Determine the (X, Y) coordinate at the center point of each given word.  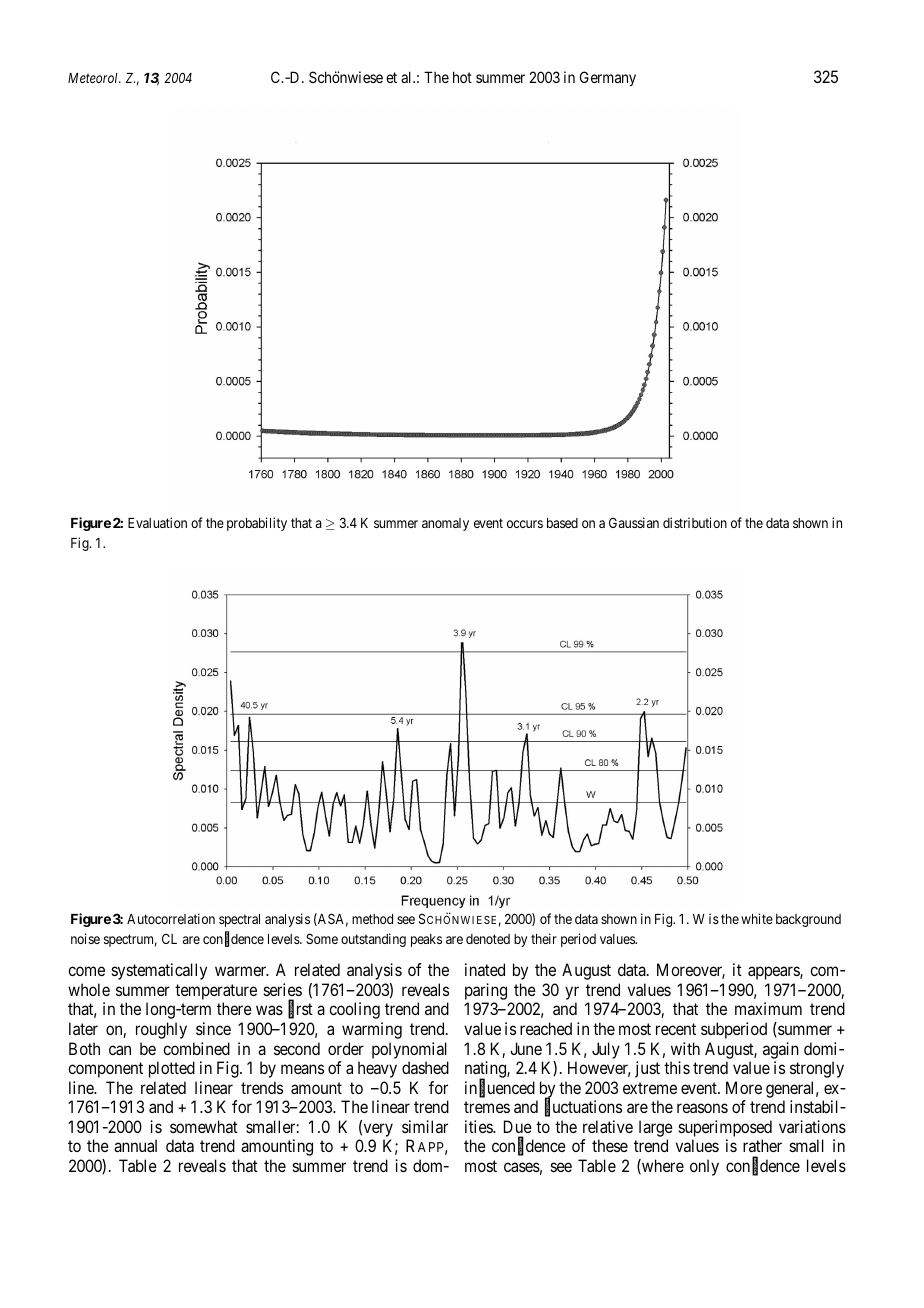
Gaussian (634, 522)
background (808, 920)
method (372, 919)
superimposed (725, 1128)
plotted (172, 1069)
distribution (695, 522)
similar (425, 1126)
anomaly (445, 524)
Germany (608, 78)
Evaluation (157, 522)
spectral (239, 920)
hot (462, 77)
